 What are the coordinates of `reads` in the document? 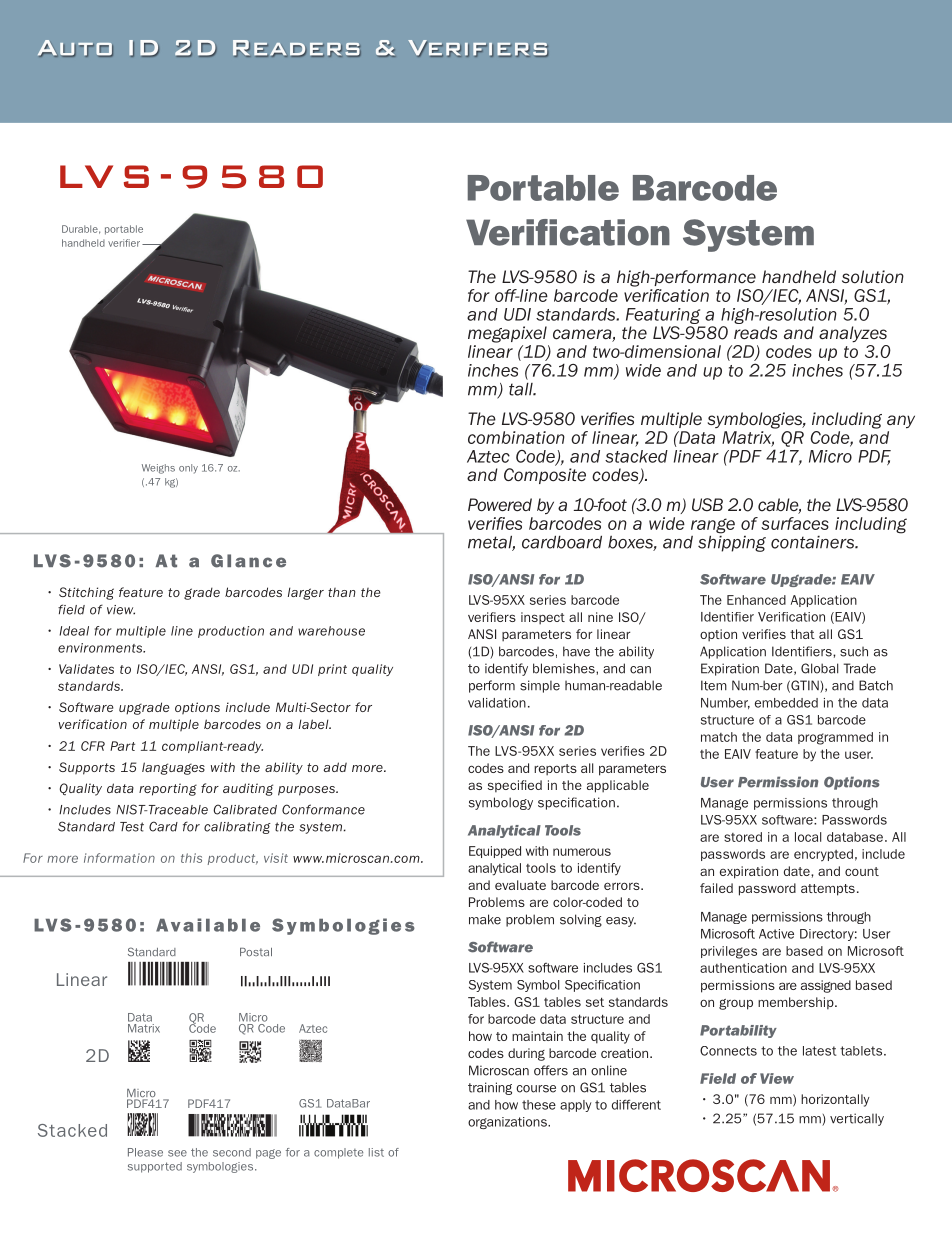 It's located at (755, 332).
